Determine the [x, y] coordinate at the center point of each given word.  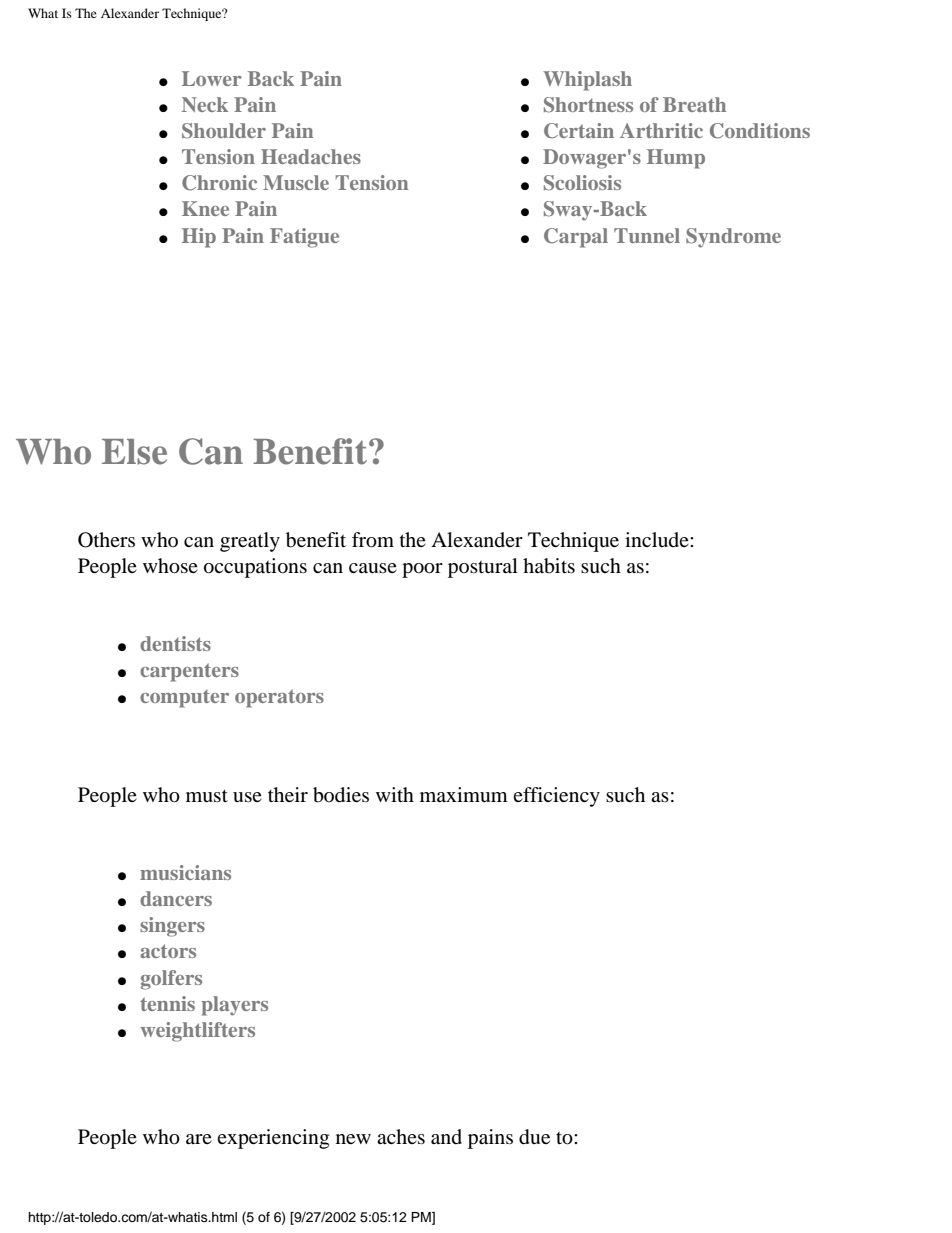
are [199, 1139]
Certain [579, 131]
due [534, 1137]
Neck [205, 104]
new [353, 1139]
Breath [694, 104]
